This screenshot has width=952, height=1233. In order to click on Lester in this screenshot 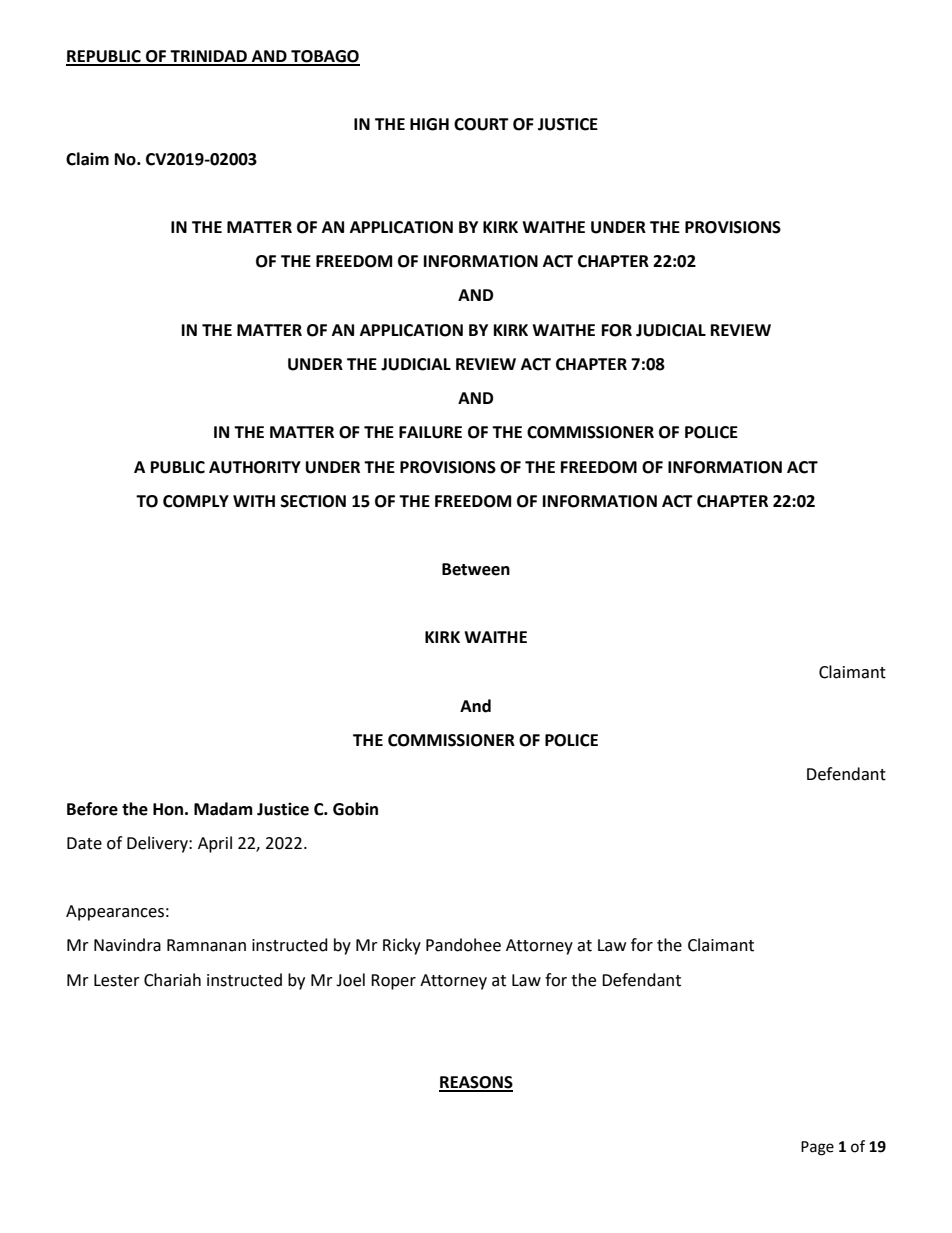, I will do `click(117, 980)`.
